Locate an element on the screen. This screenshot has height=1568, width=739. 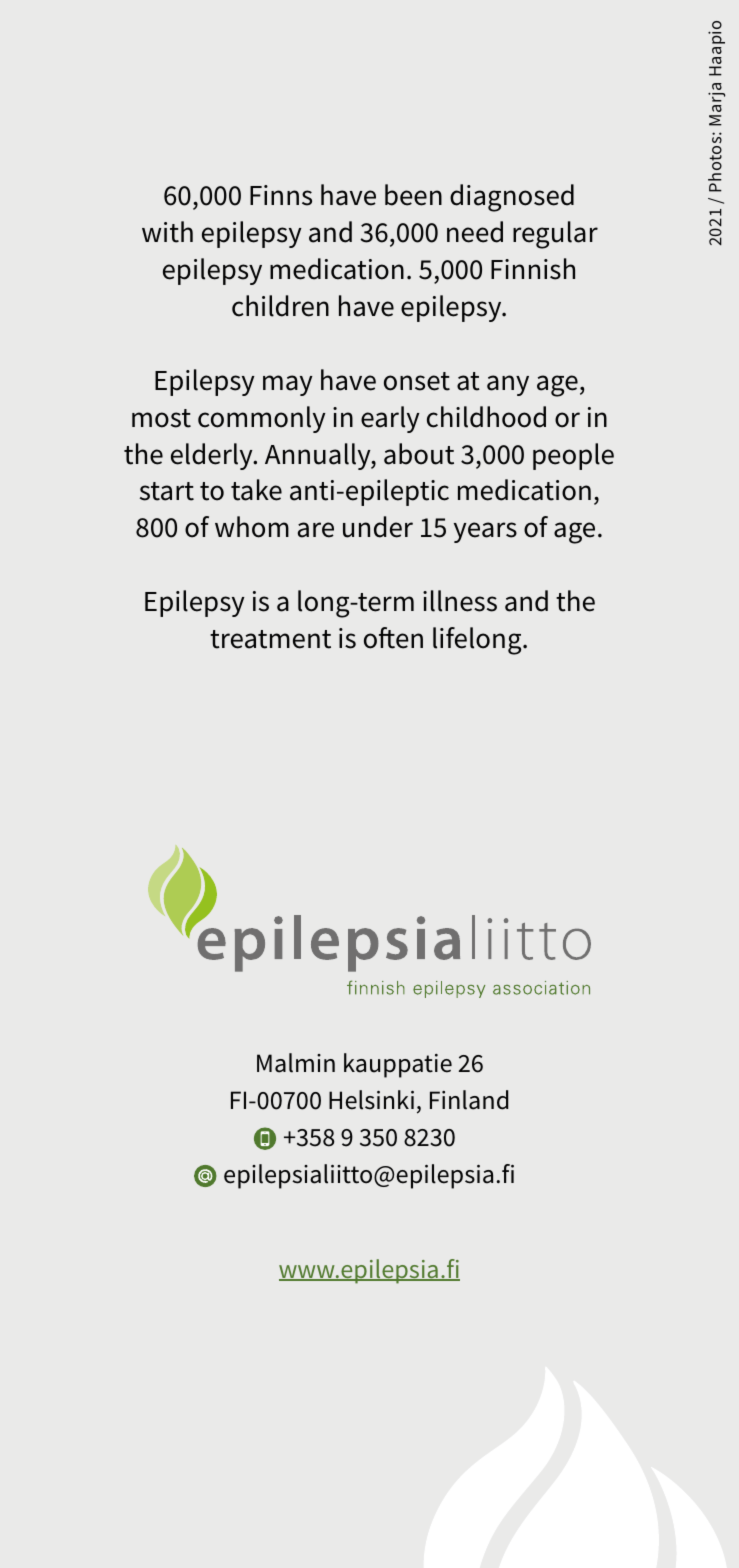
illness is located at coordinates (460, 601).
